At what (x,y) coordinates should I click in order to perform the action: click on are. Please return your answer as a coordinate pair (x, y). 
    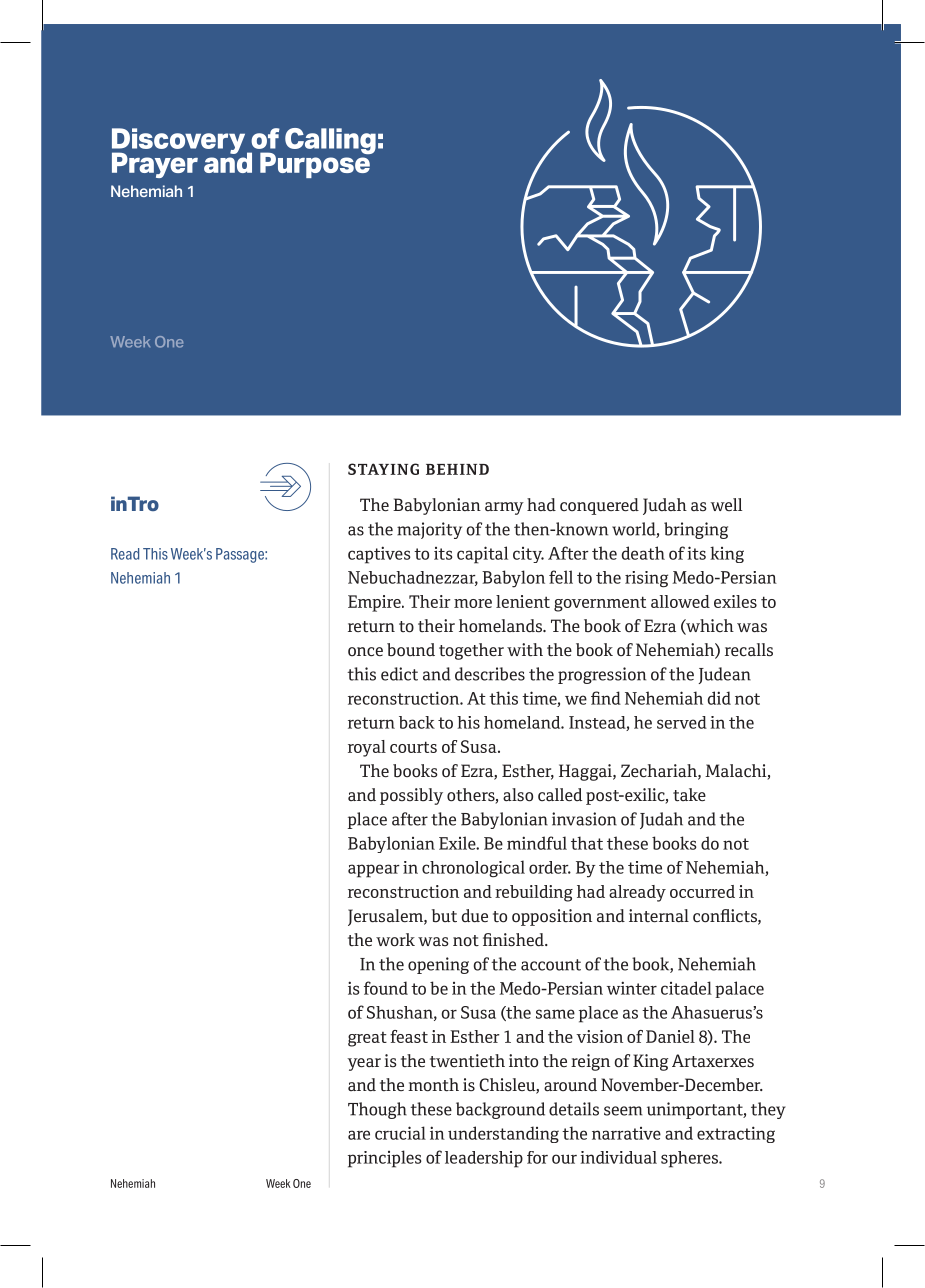
    Looking at the image, I should click on (359, 1135).
